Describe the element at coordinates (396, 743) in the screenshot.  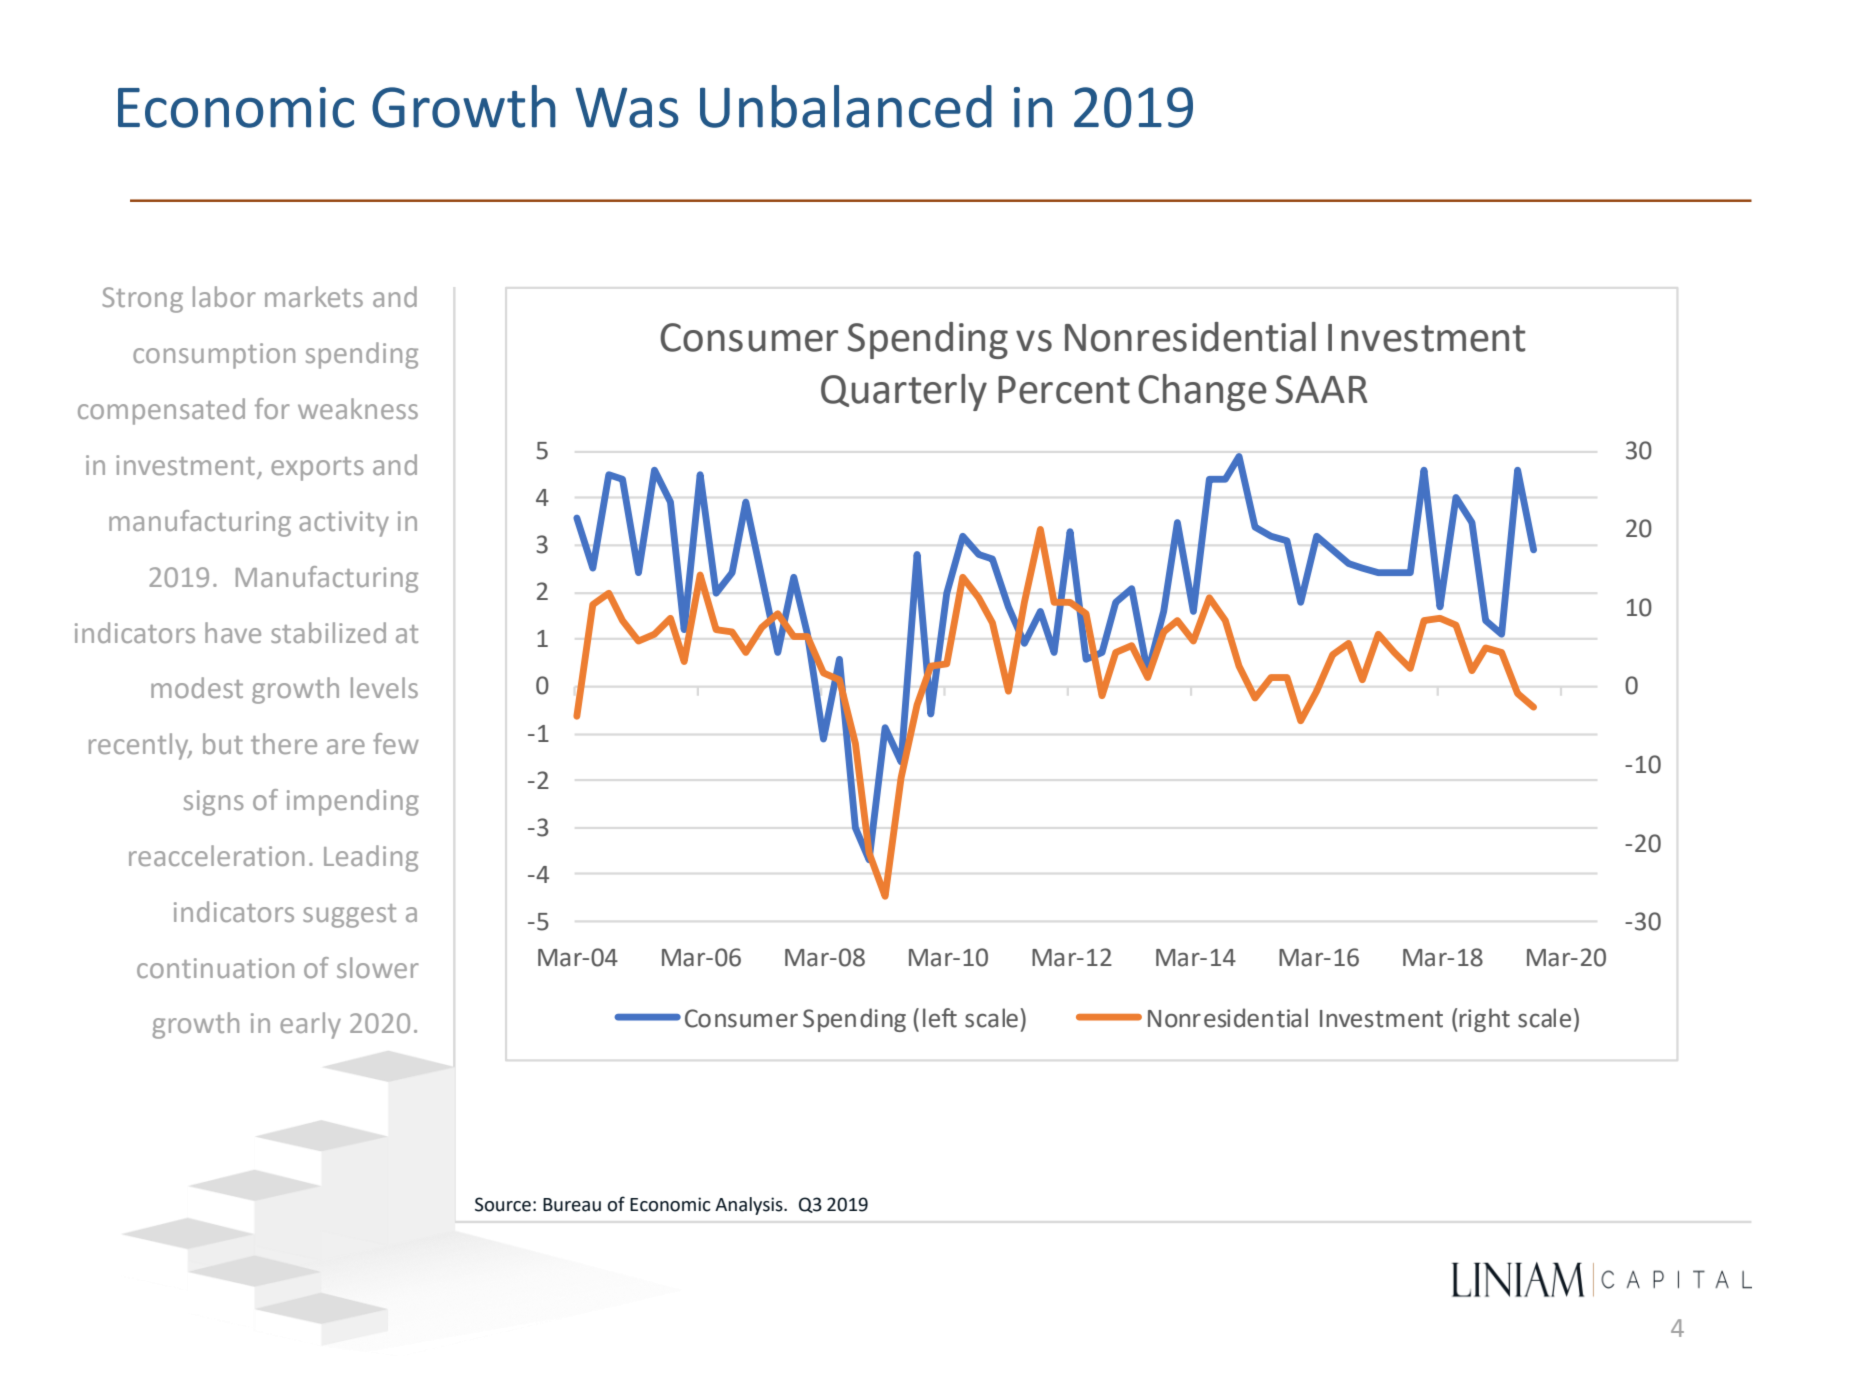
I see `few` at that location.
